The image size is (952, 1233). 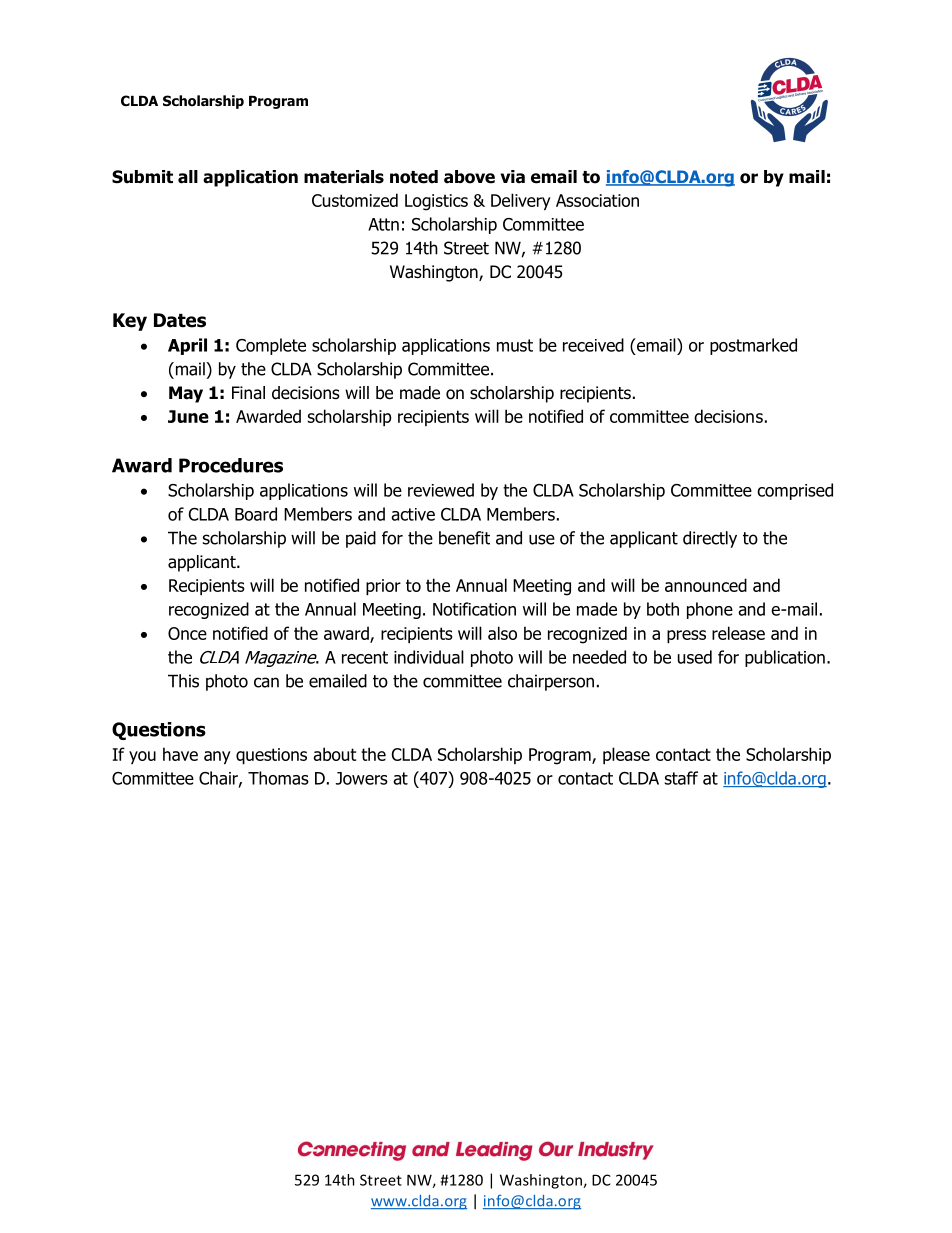 What do you see at coordinates (217, 757) in the document?
I see `any` at bounding box center [217, 757].
